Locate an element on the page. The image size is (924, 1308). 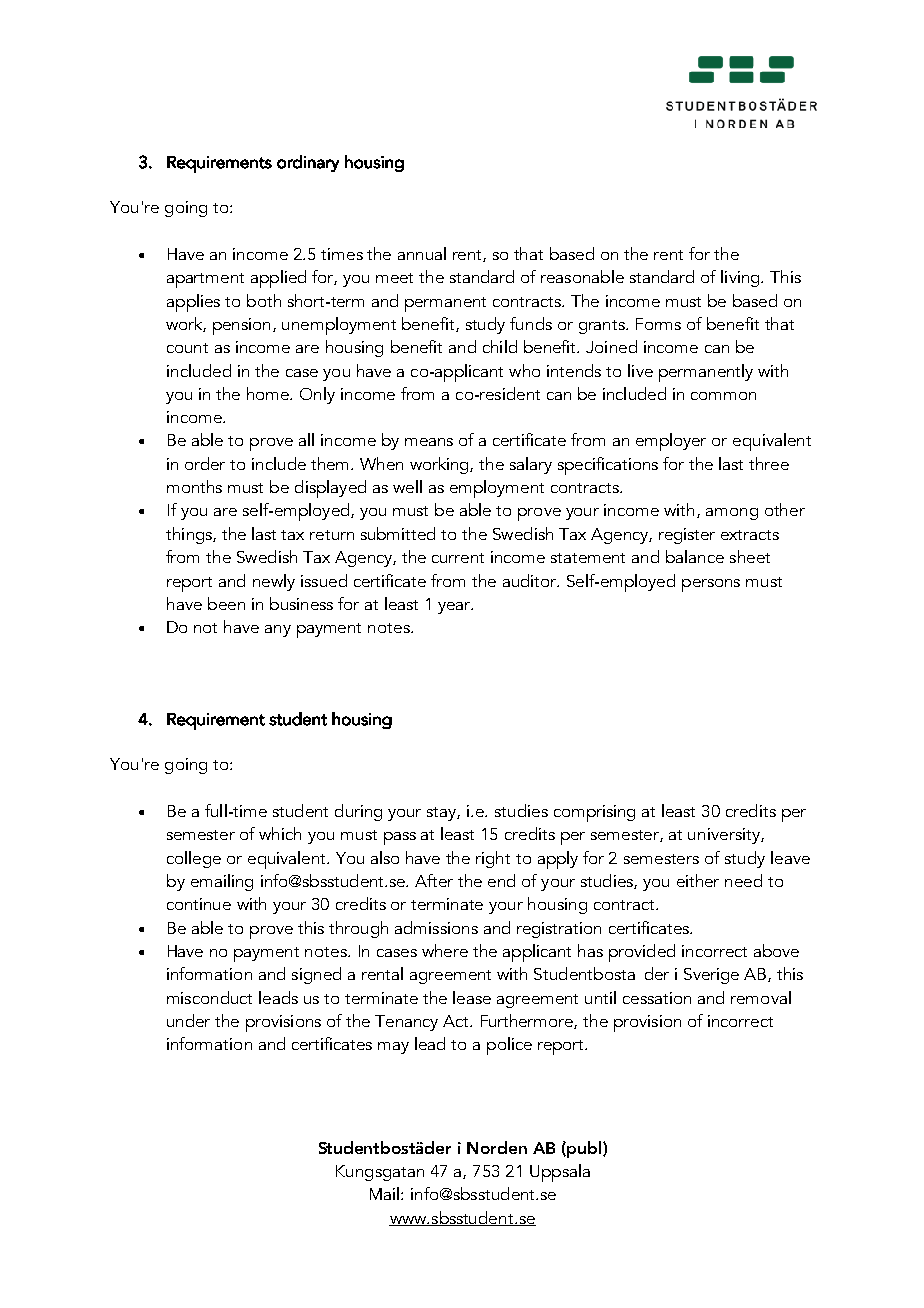
who is located at coordinates (524, 370).
